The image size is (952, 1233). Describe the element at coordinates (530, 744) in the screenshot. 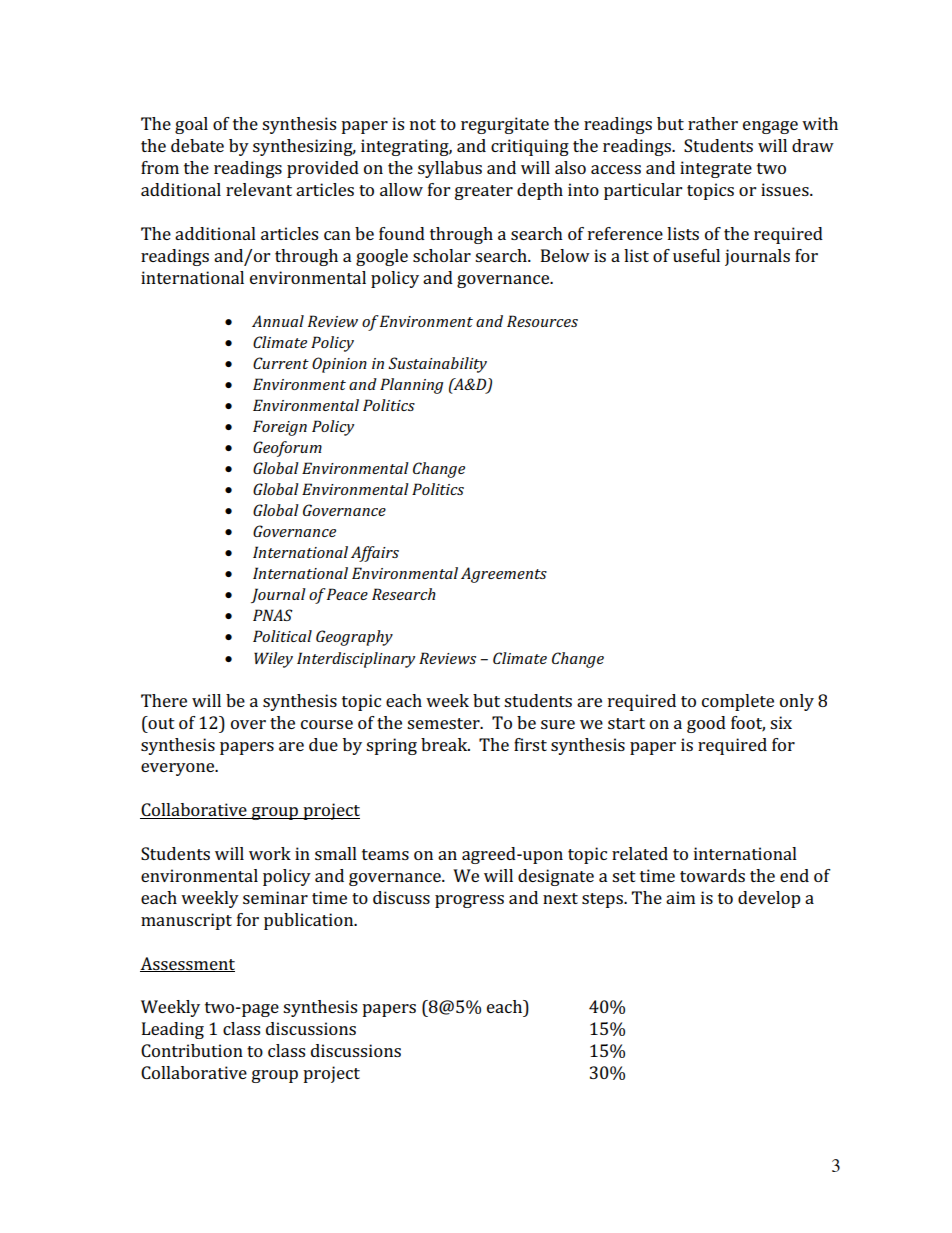

I see `first` at that location.
